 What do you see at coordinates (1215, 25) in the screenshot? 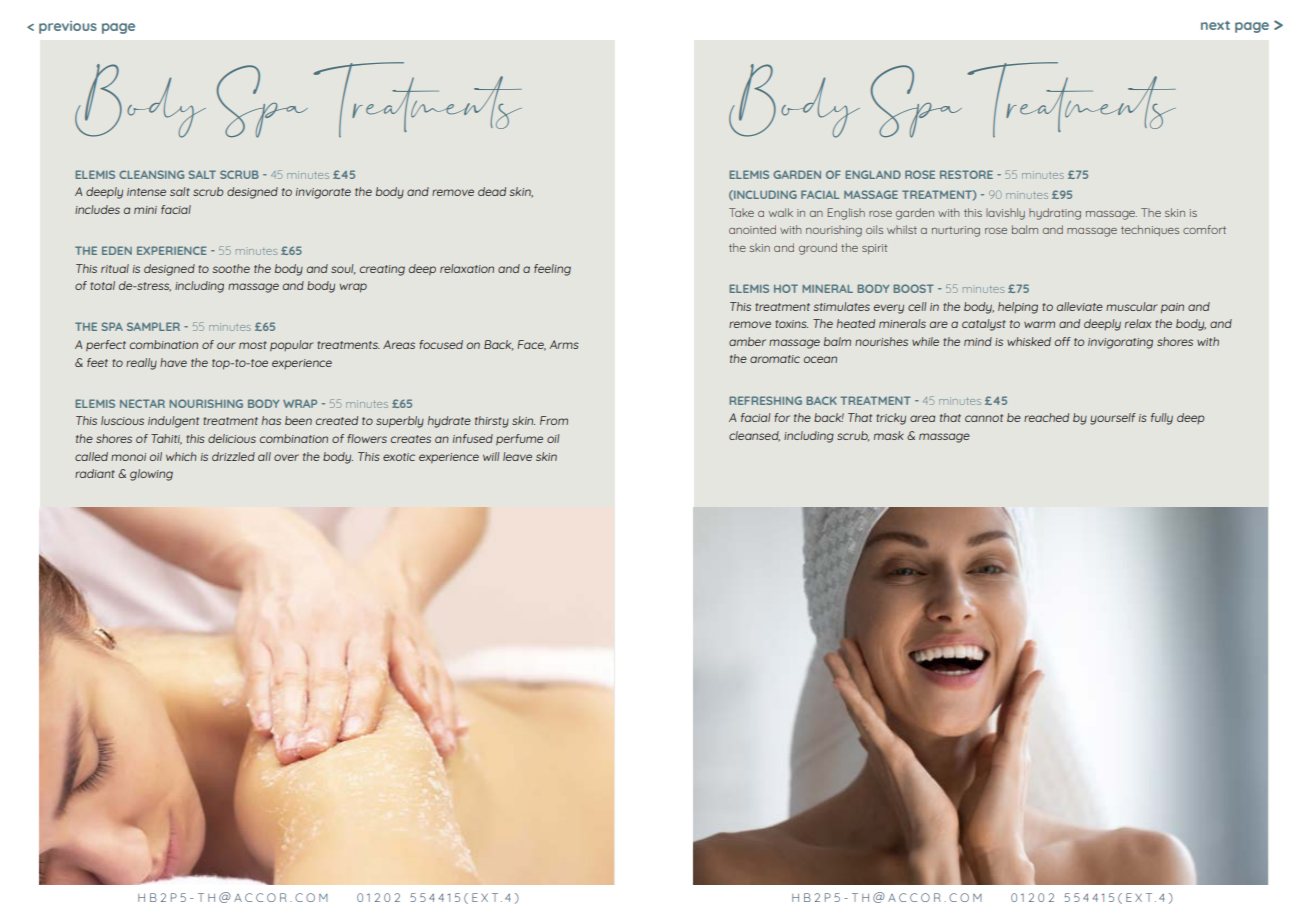
I see `next` at bounding box center [1215, 25].
